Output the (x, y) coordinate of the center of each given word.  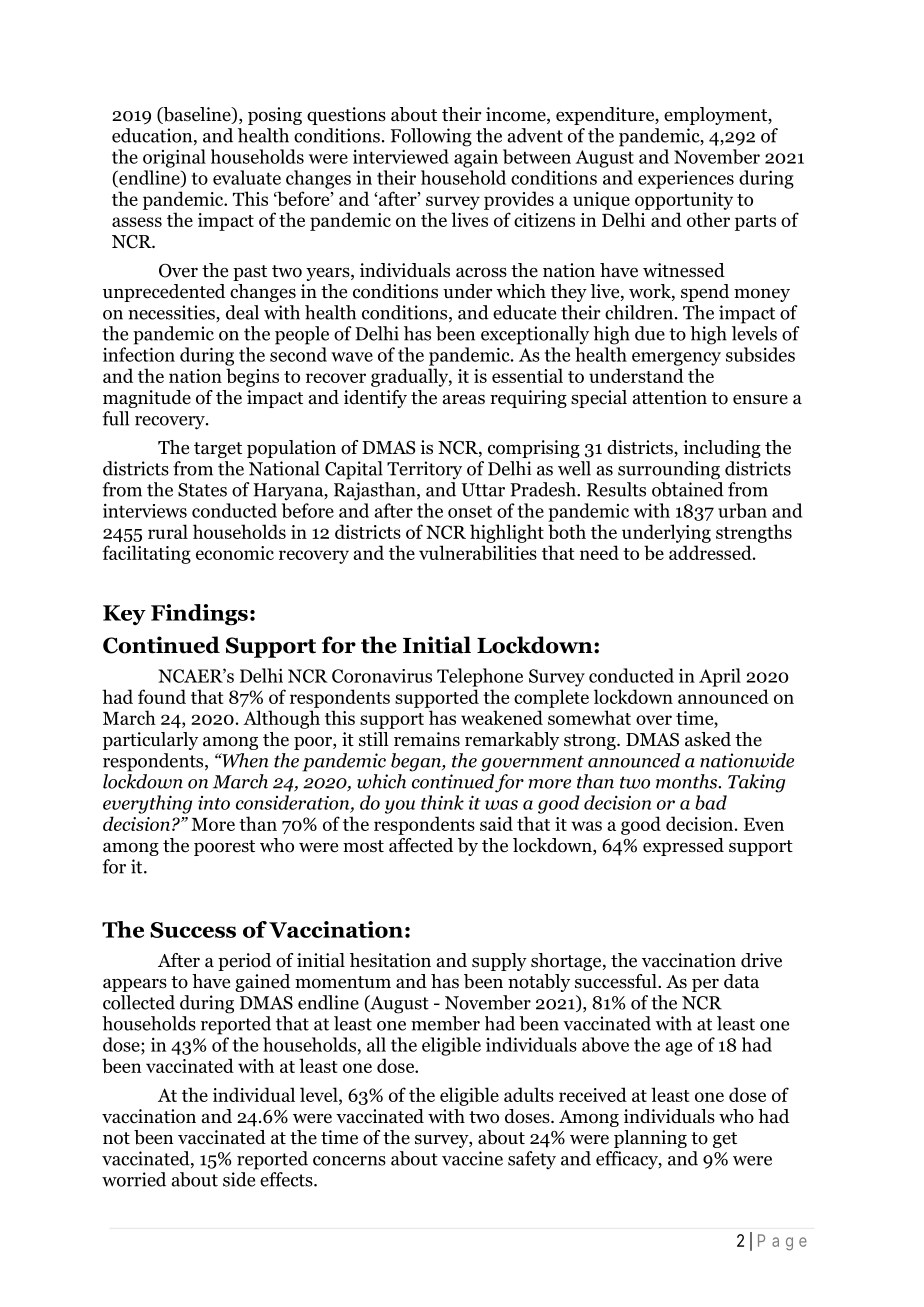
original (174, 158)
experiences (686, 180)
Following (431, 137)
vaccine (472, 1158)
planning (650, 1139)
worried (134, 1179)
